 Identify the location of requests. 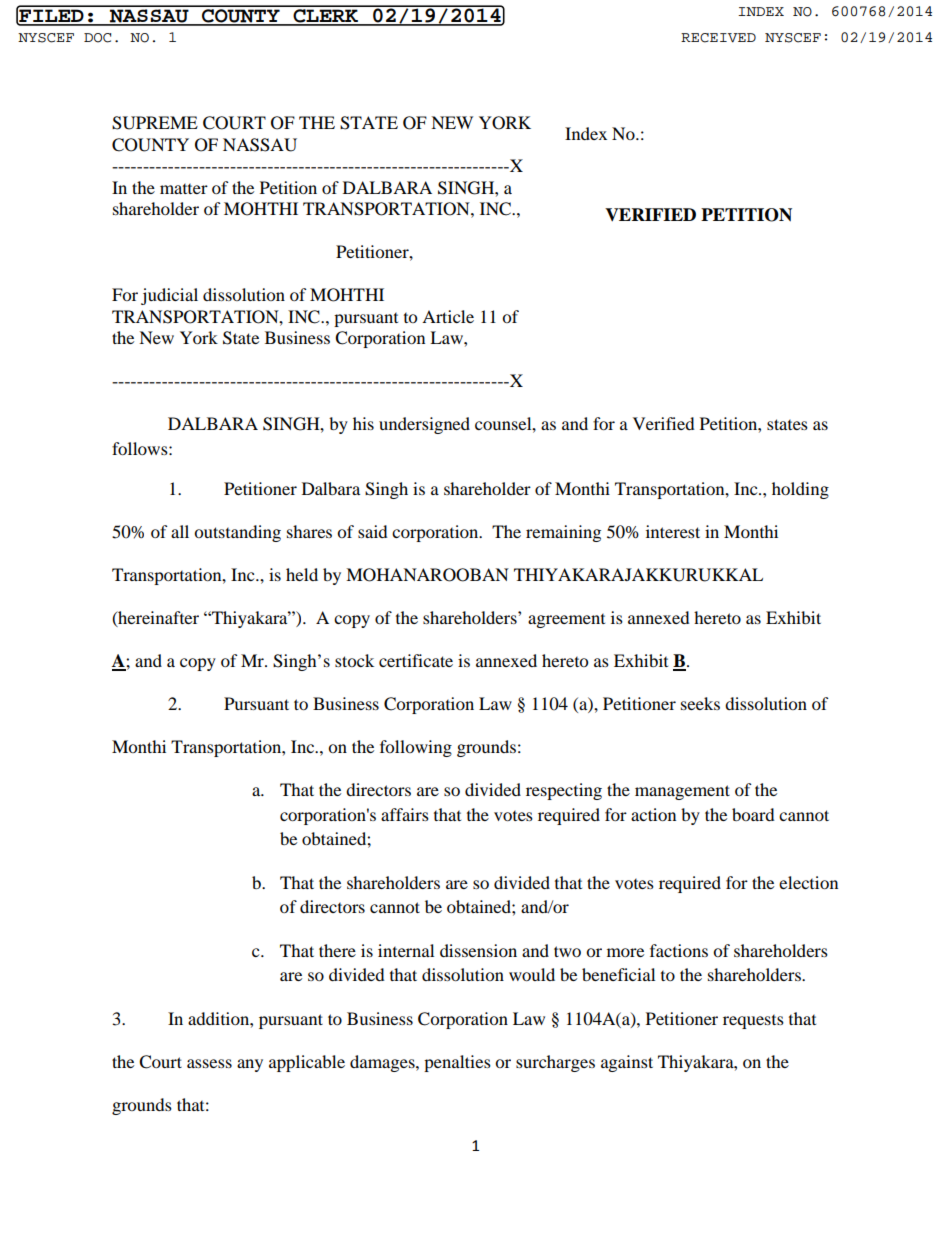
(753, 1022).
